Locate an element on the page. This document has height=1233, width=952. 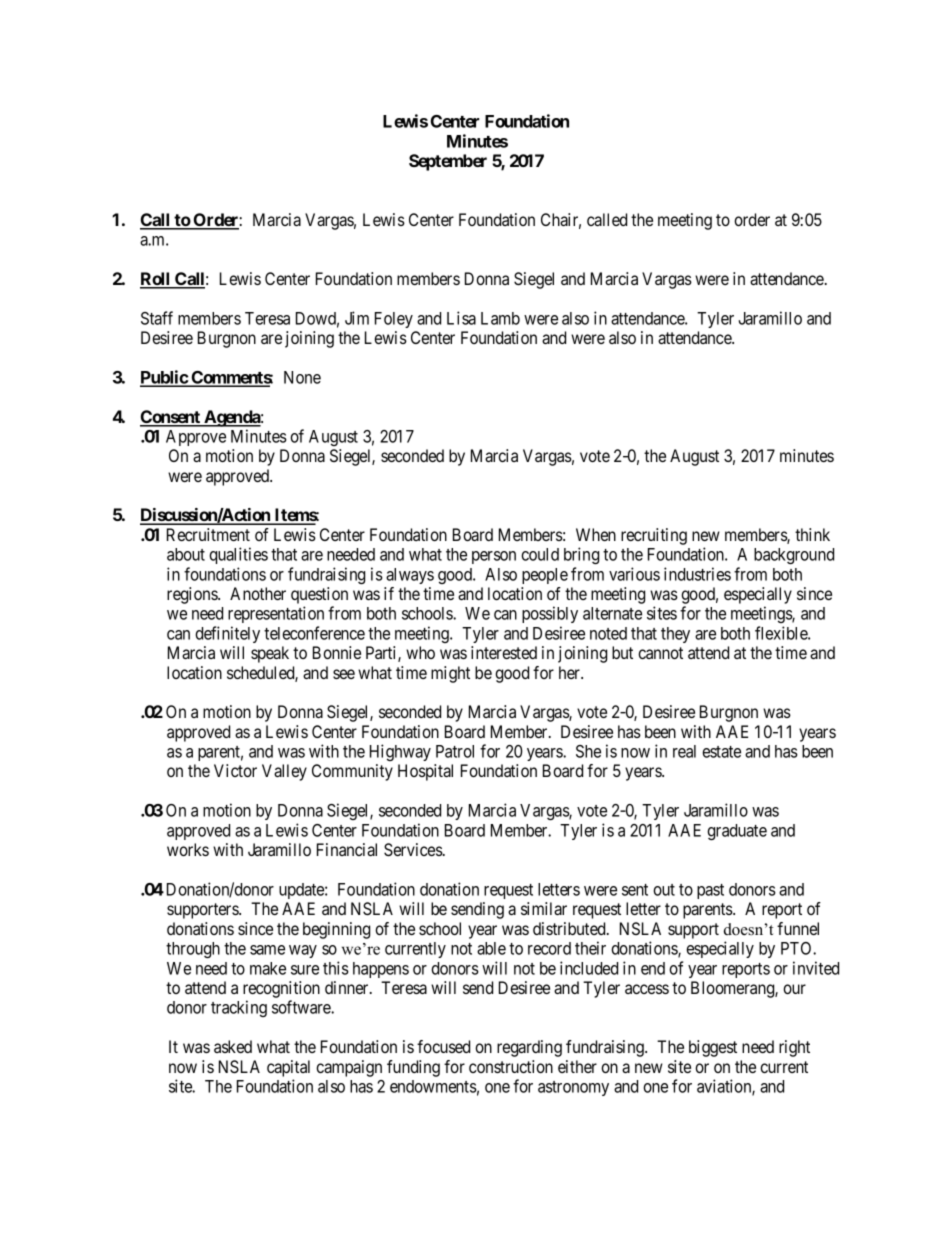
construction is located at coordinates (511, 1066).
